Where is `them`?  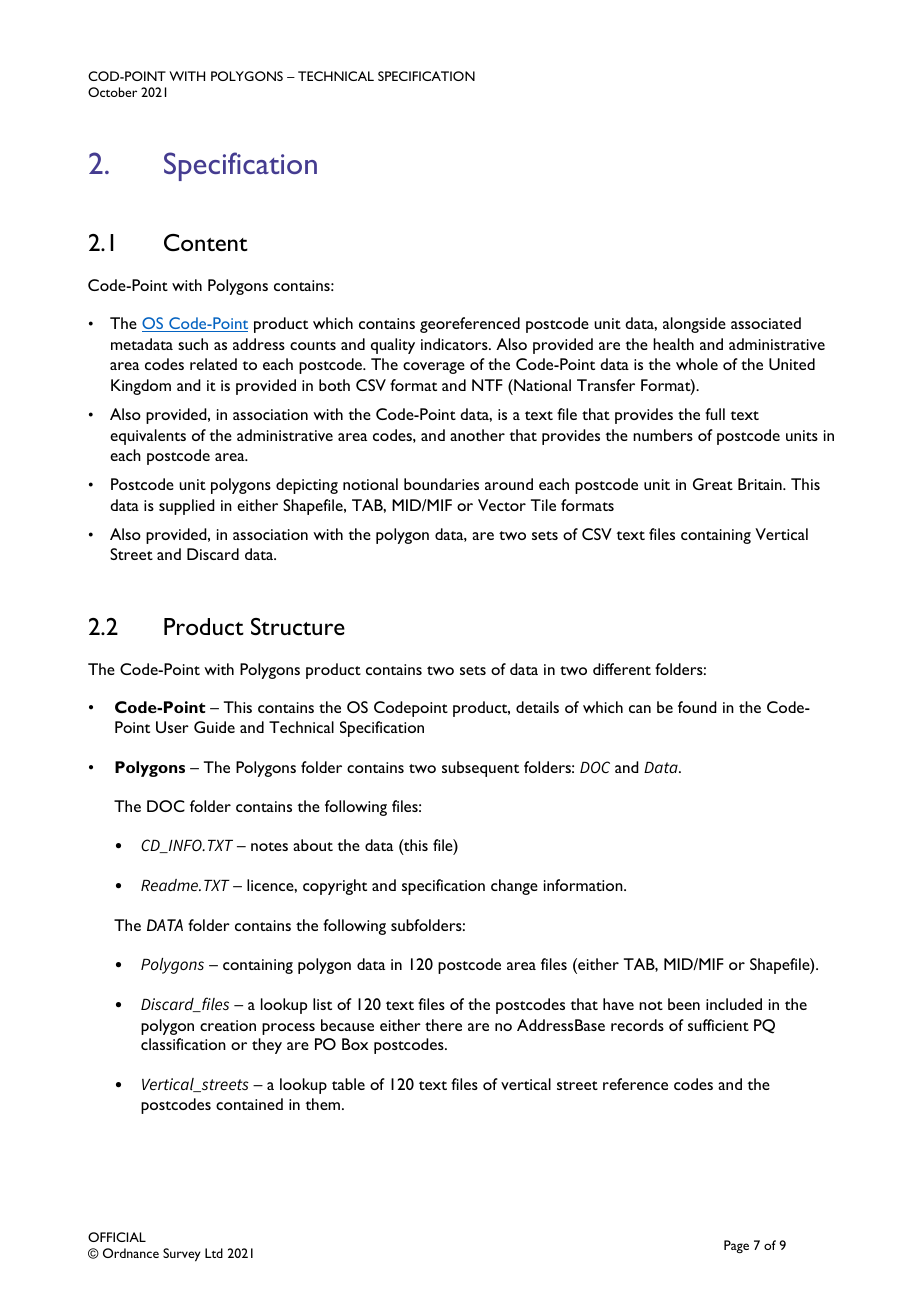 them is located at coordinates (324, 1104).
